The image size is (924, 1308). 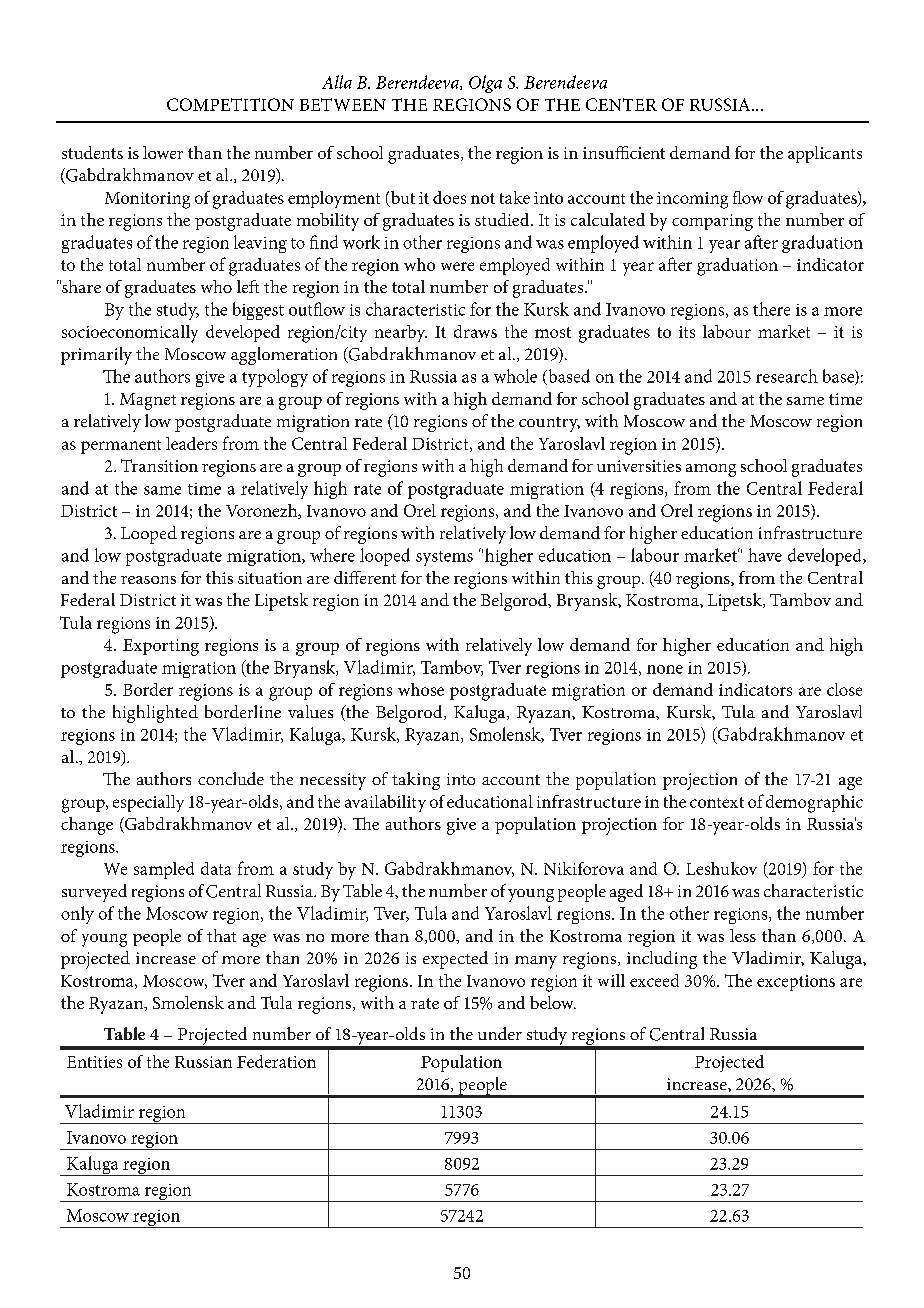 I want to click on Olga, so click(x=485, y=84).
